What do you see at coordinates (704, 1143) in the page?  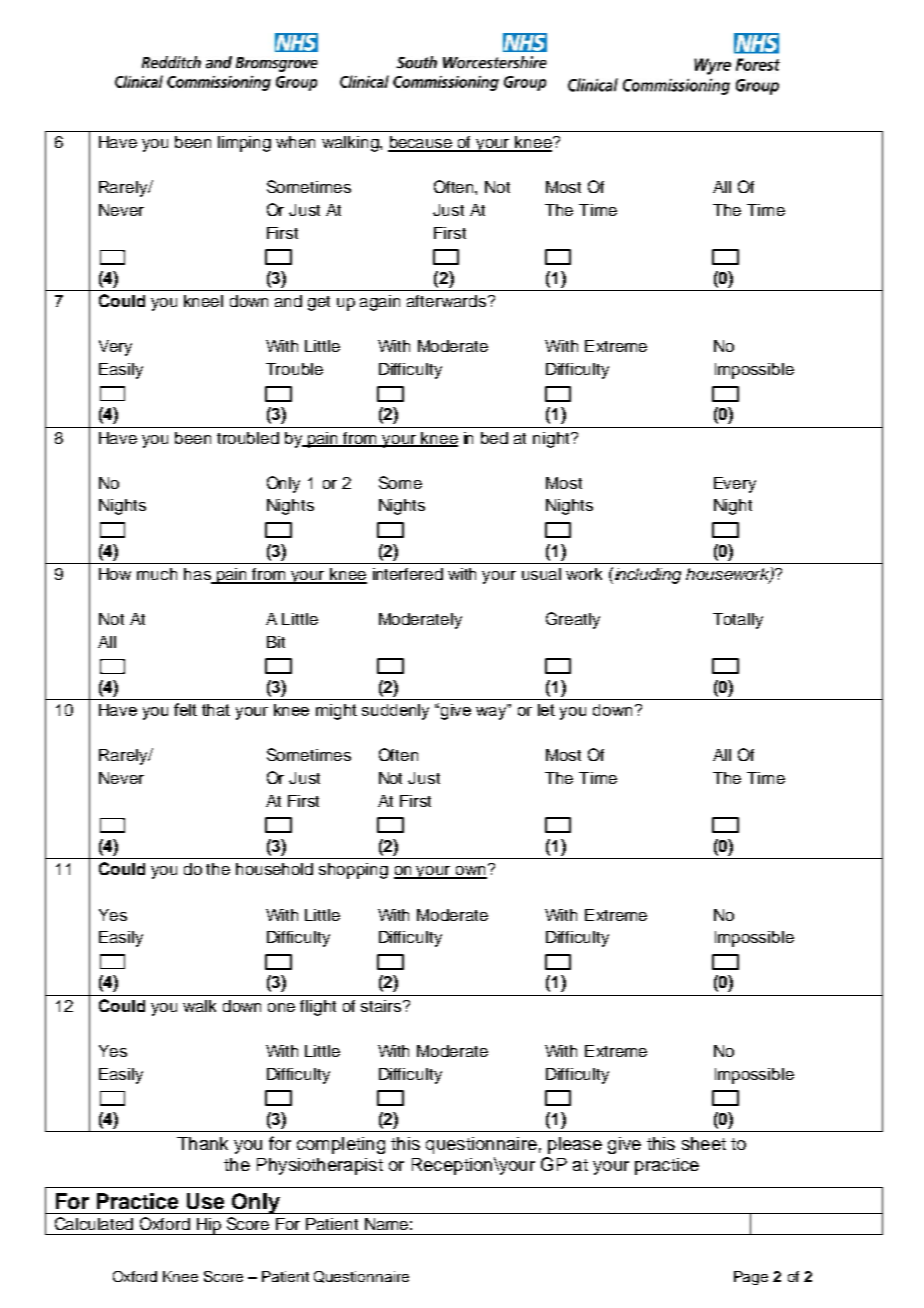 I see `sheet` at bounding box center [704, 1143].
